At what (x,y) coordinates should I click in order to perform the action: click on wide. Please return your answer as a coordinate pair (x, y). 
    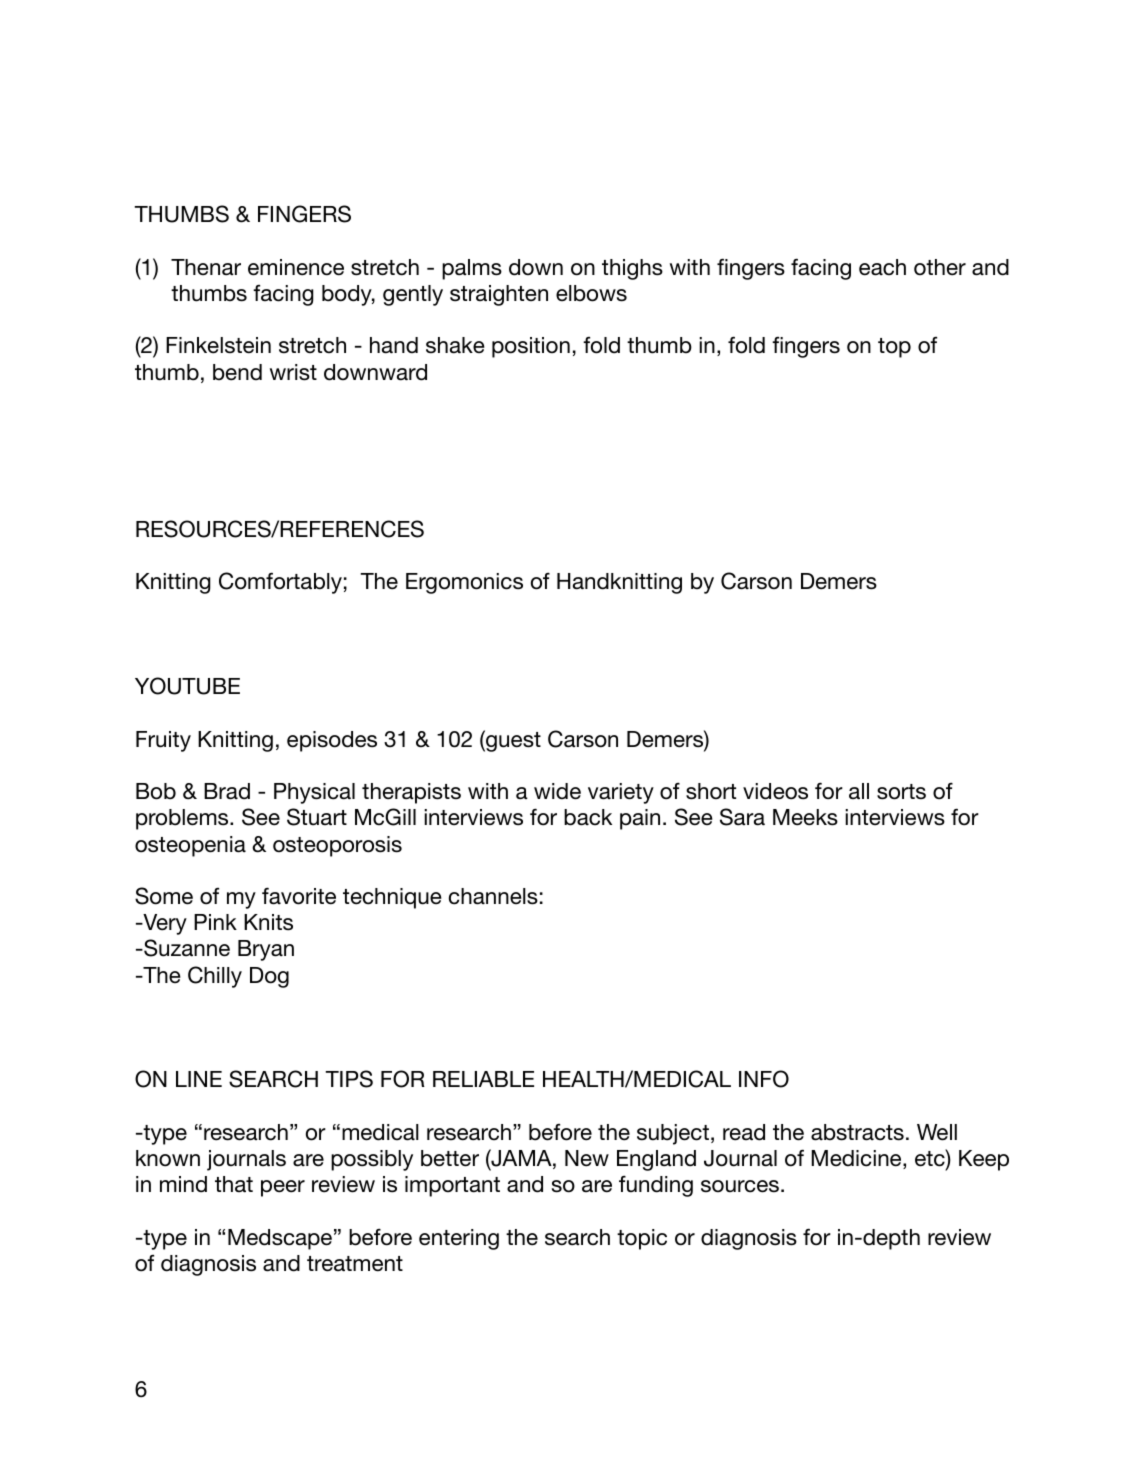
    Looking at the image, I should click on (557, 791).
